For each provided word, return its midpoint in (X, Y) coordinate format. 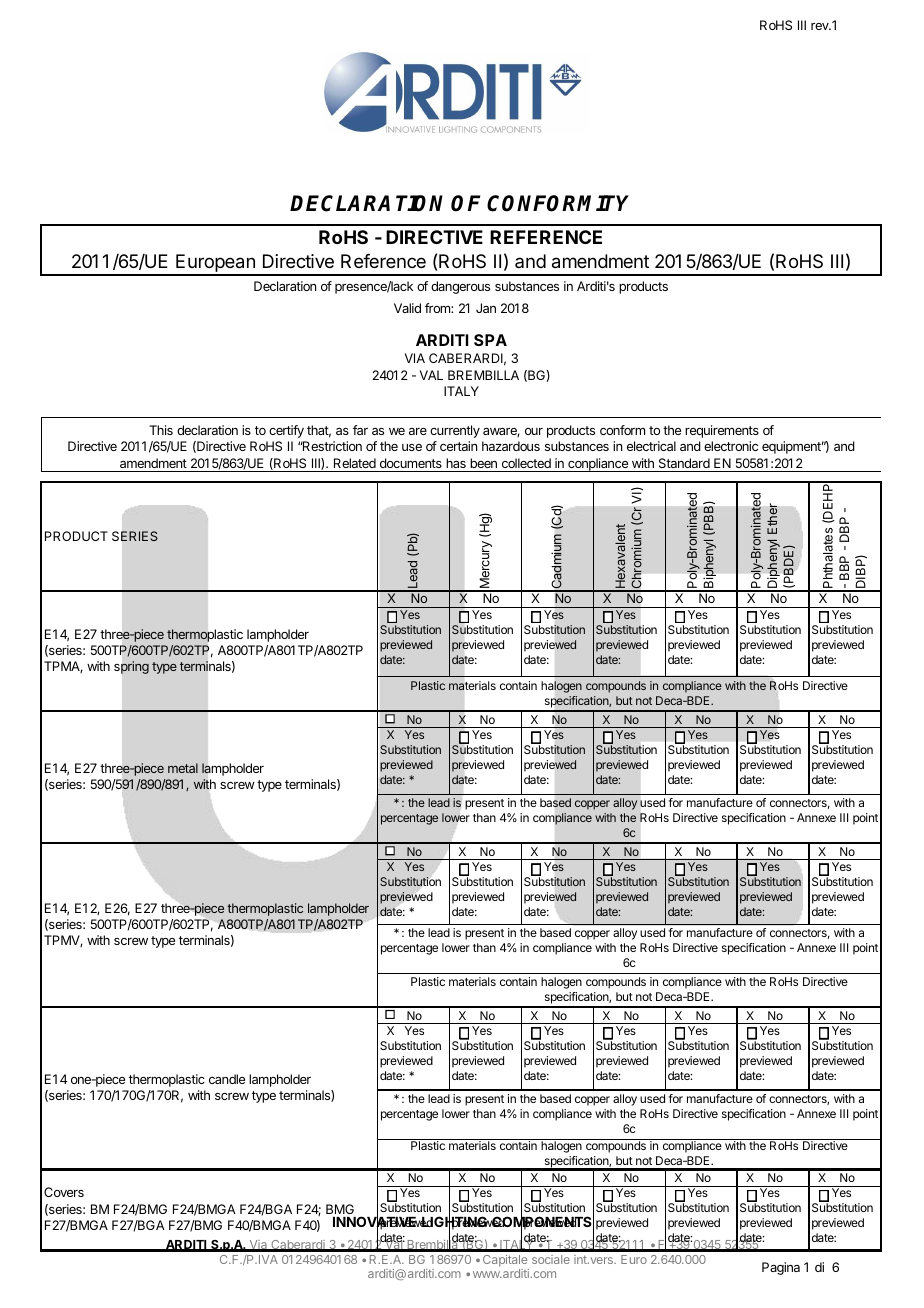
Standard (684, 463)
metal (183, 768)
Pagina (781, 1268)
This (161, 430)
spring (131, 667)
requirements (722, 431)
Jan (486, 308)
